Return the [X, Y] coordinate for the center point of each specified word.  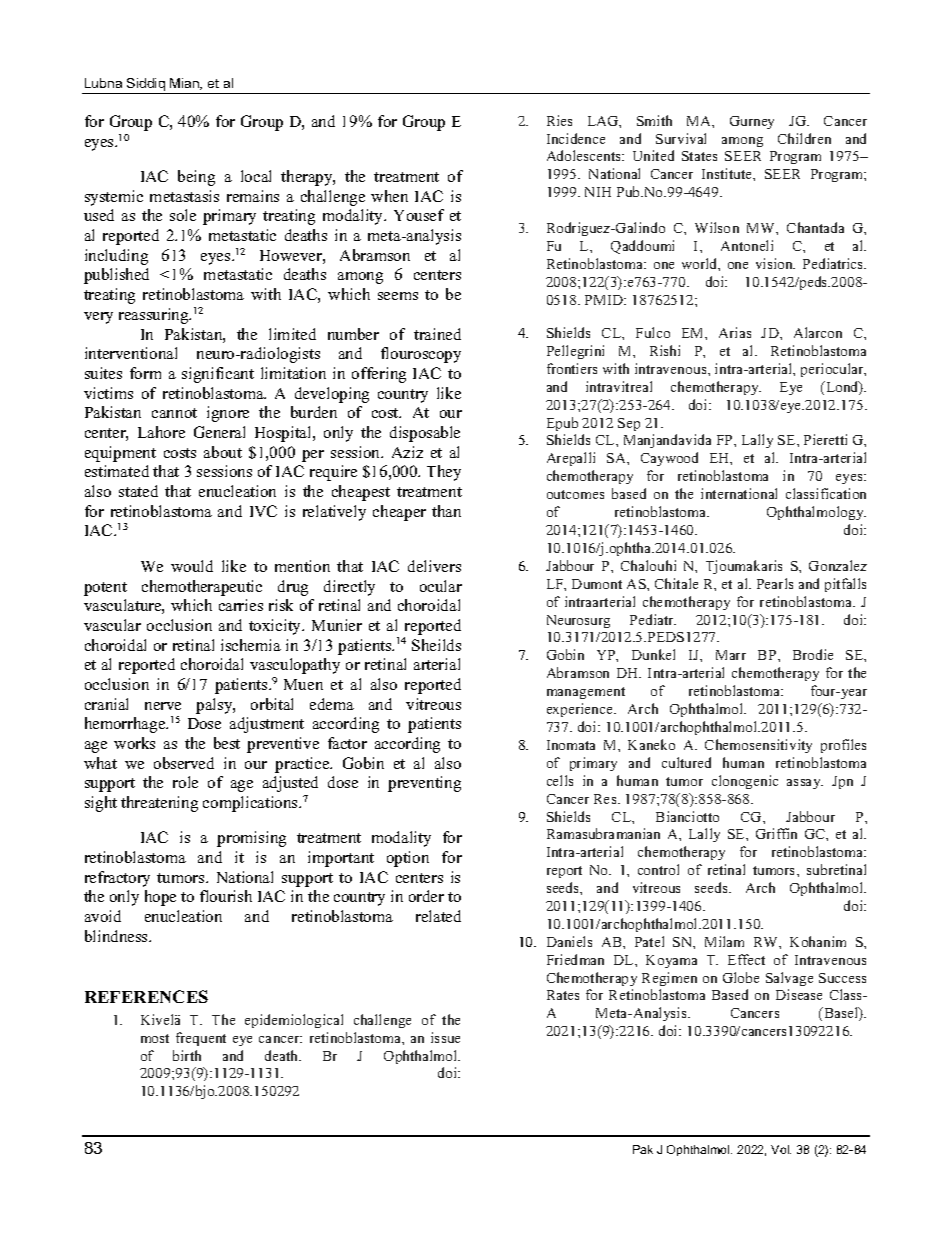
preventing [424, 784]
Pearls [775, 583]
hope [160, 898]
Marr [731, 655]
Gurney [752, 122]
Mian [185, 84]
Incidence [576, 138]
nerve [163, 706]
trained [437, 334]
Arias [735, 332]
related [438, 916]
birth [187, 1055]
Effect [746, 959]
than [446, 511]
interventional [131, 353]
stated [138, 491]
